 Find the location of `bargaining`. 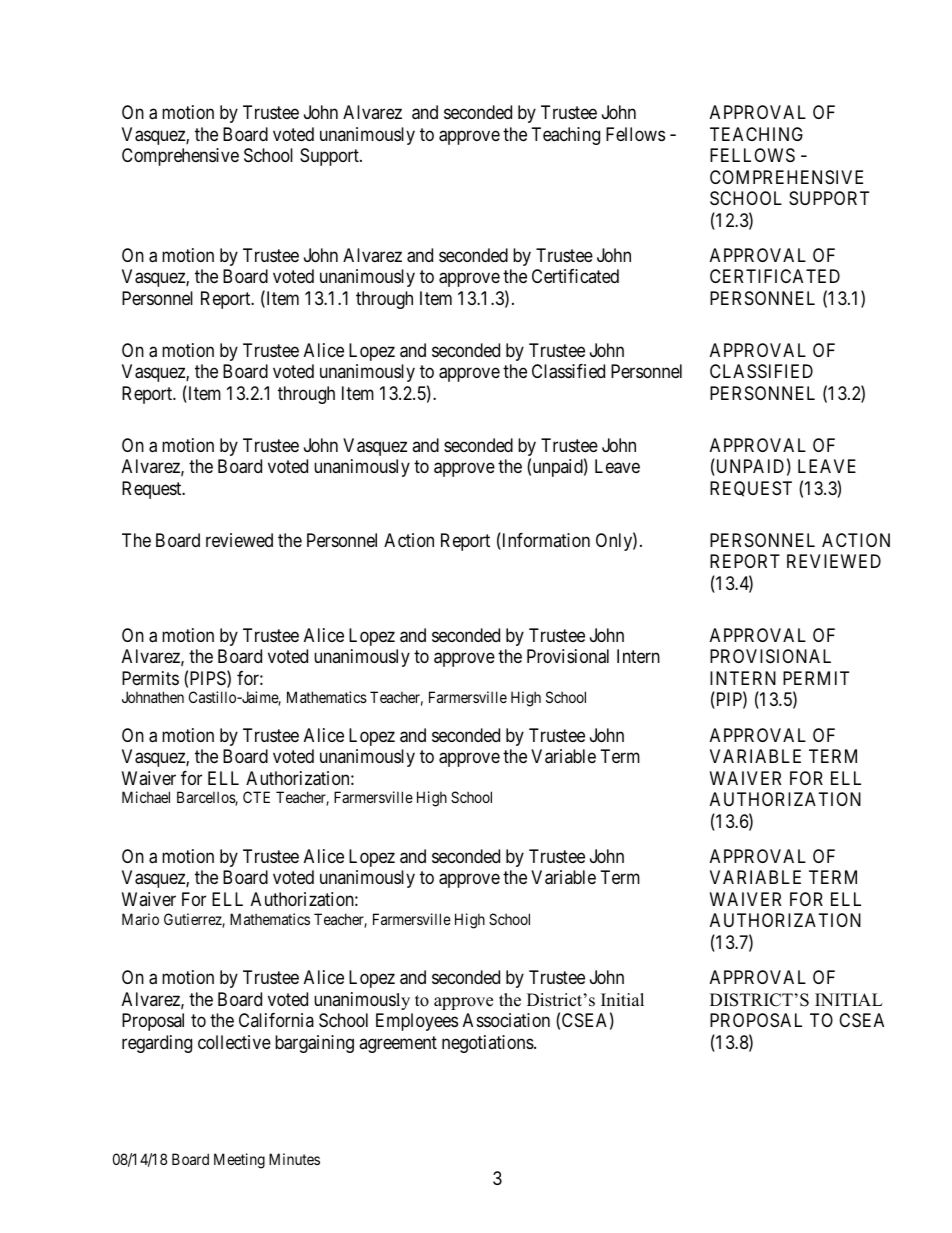

bargaining is located at coordinates (314, 1044).
